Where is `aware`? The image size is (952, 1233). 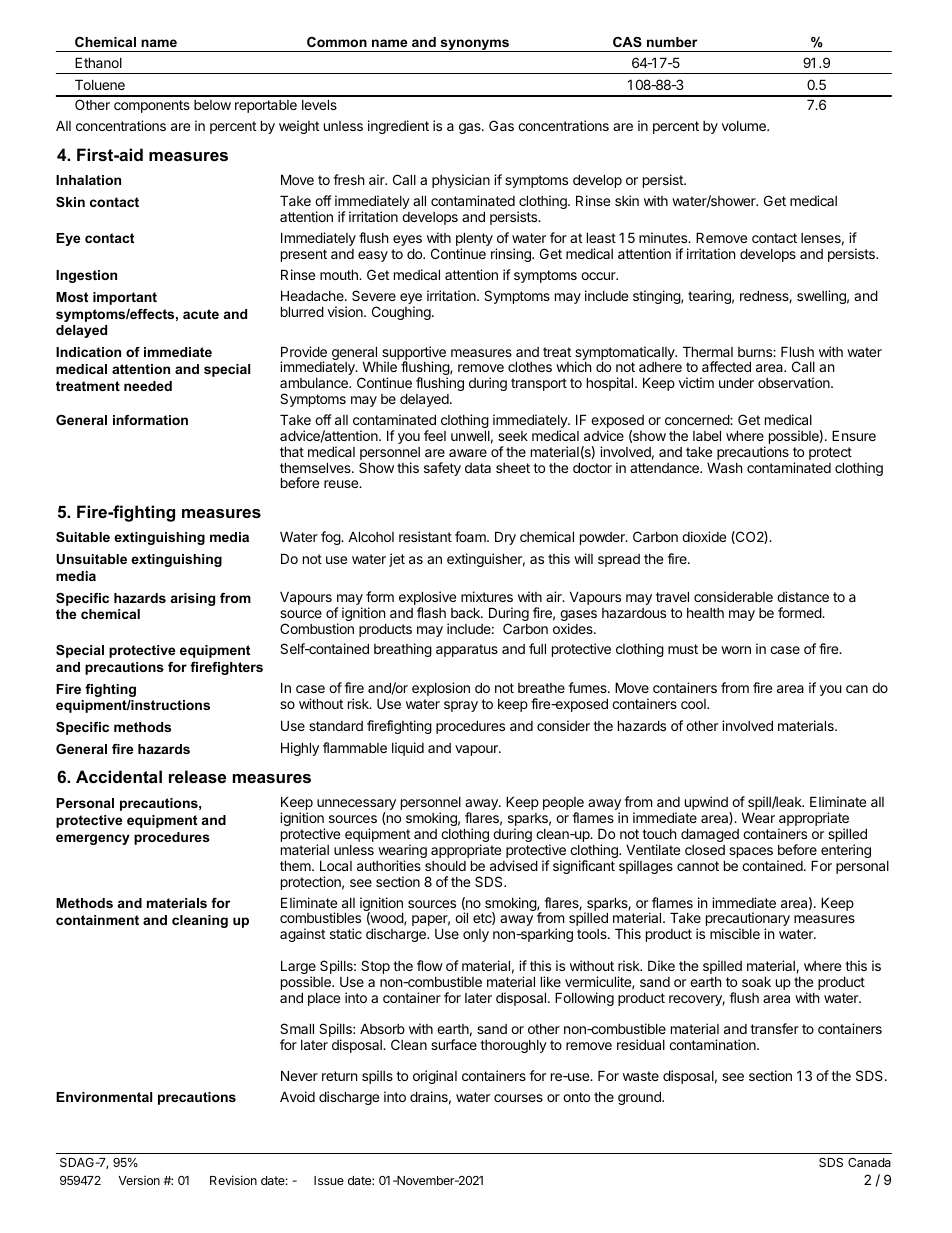 aware is located at coordinates (468, 453).
